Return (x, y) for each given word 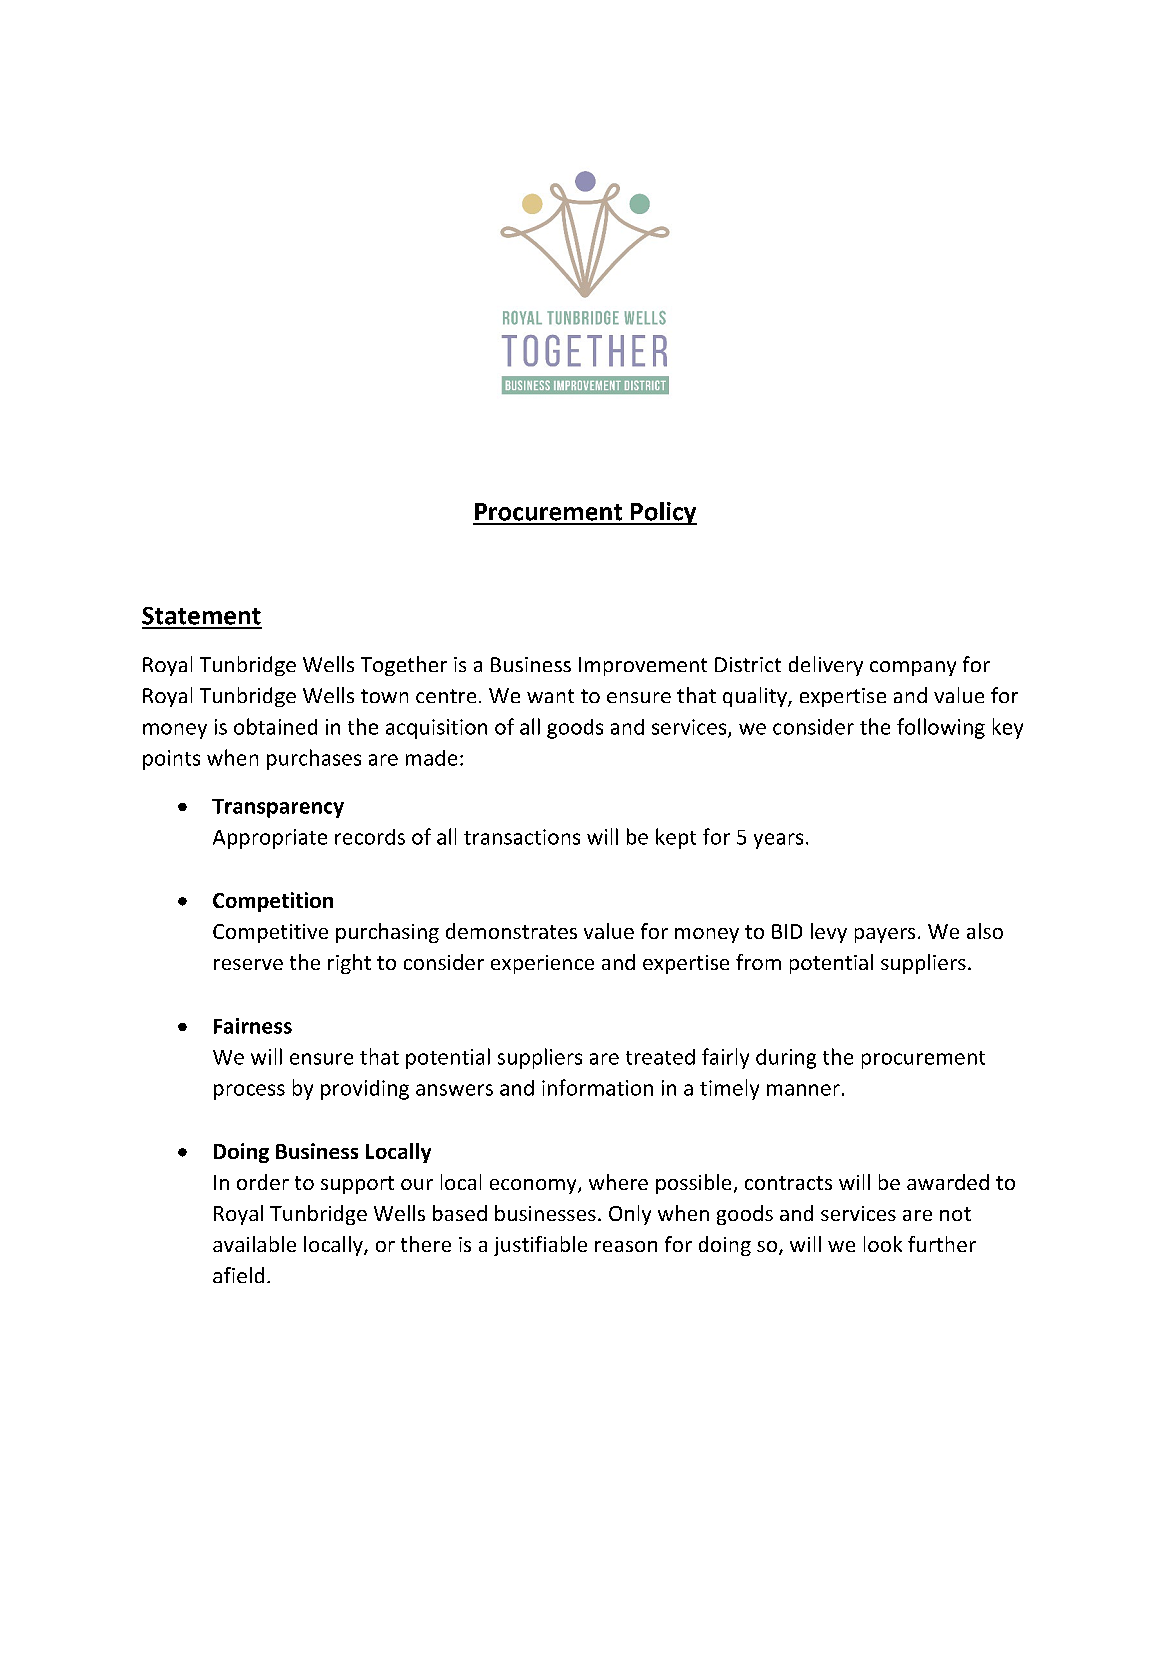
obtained (275, 726)
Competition (273, 902)
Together (404, 666)
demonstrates (511, 931)
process (249, 1092)
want (550, 696)
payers (885, 935)
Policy (662, 513)
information (597, 1087)
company (913, 668)
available (254, 1244)
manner (803, 1090)
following (941, 728)
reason (626, 1246)
